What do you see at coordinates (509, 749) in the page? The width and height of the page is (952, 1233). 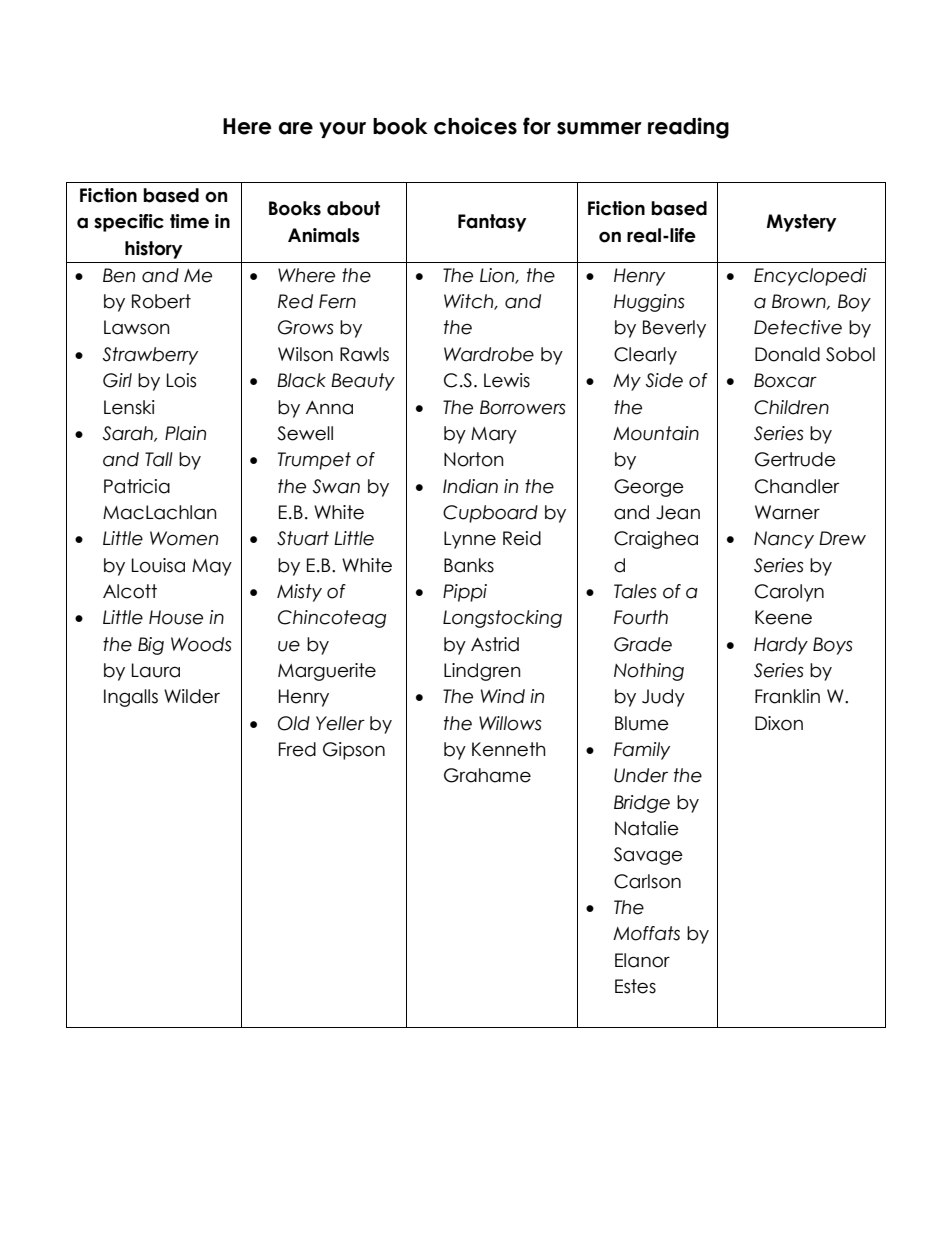 I see `Kenneth` at bounding box center [509, 749].
